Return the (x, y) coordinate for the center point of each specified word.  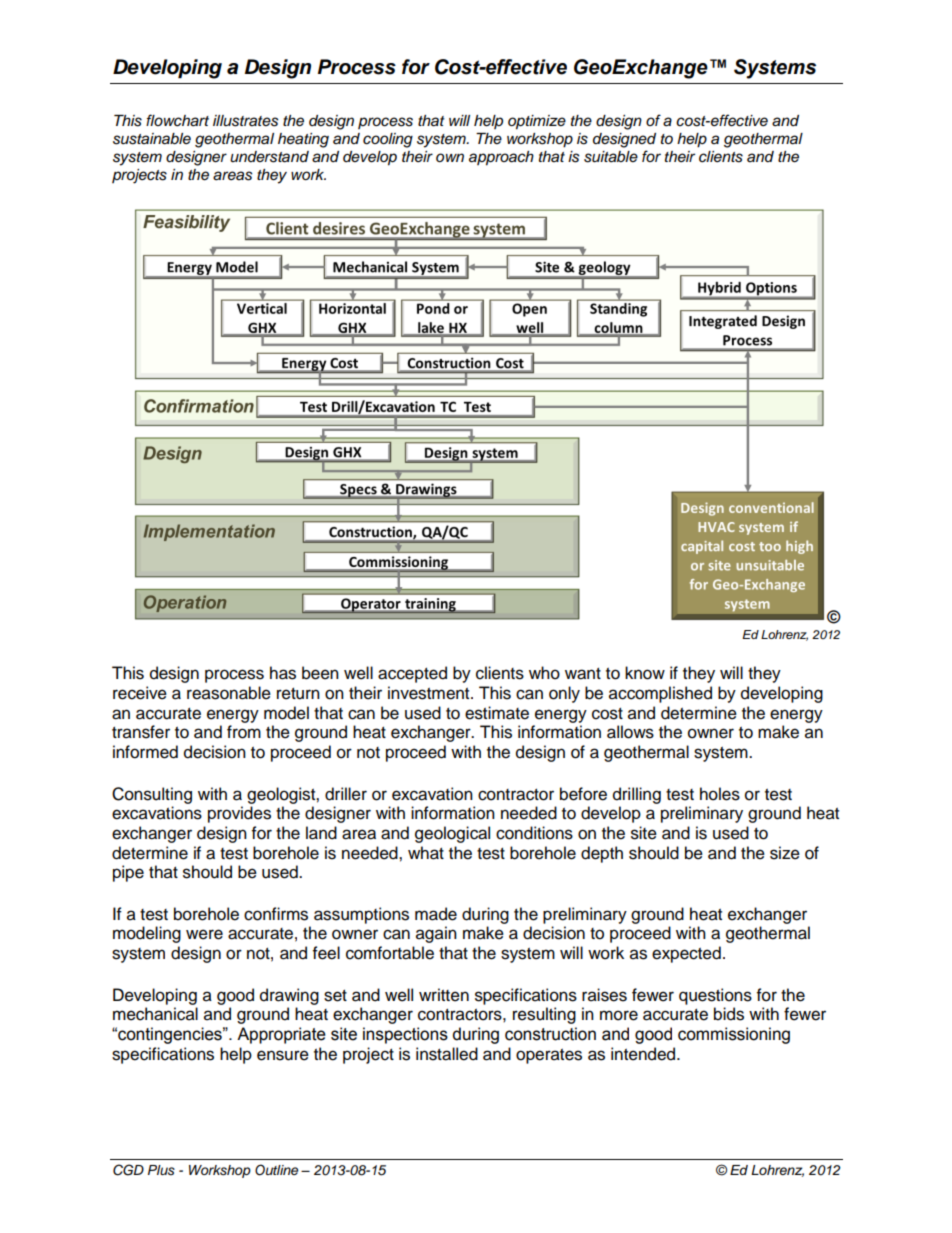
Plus (161, 1170)
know (645, 673)
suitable (611, 157)
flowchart (177, 120)
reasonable (229, 693)
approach (501, 158)
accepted (412, 674)
